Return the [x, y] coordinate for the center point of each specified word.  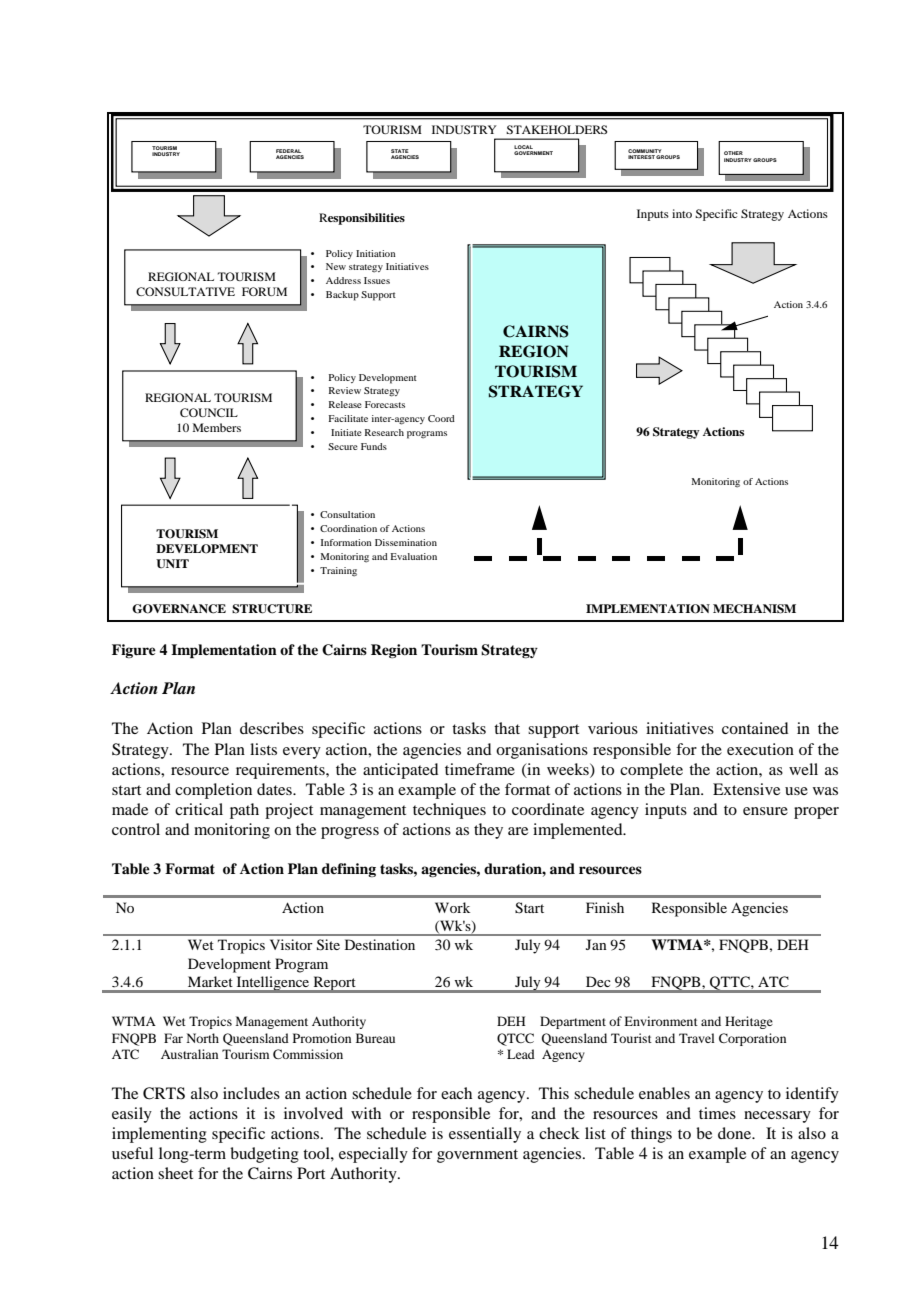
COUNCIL [209, 412]
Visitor [291, 944]
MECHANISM [754, 609]
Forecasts [385, 404]
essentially [485, 1135]
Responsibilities [362, 219]
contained [755, 728]
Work [452, 907]
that [507, 728]
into [682, 213]
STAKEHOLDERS [556, 129]
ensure [765, 811]
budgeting [264, 1155]
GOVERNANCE [179, 609]
